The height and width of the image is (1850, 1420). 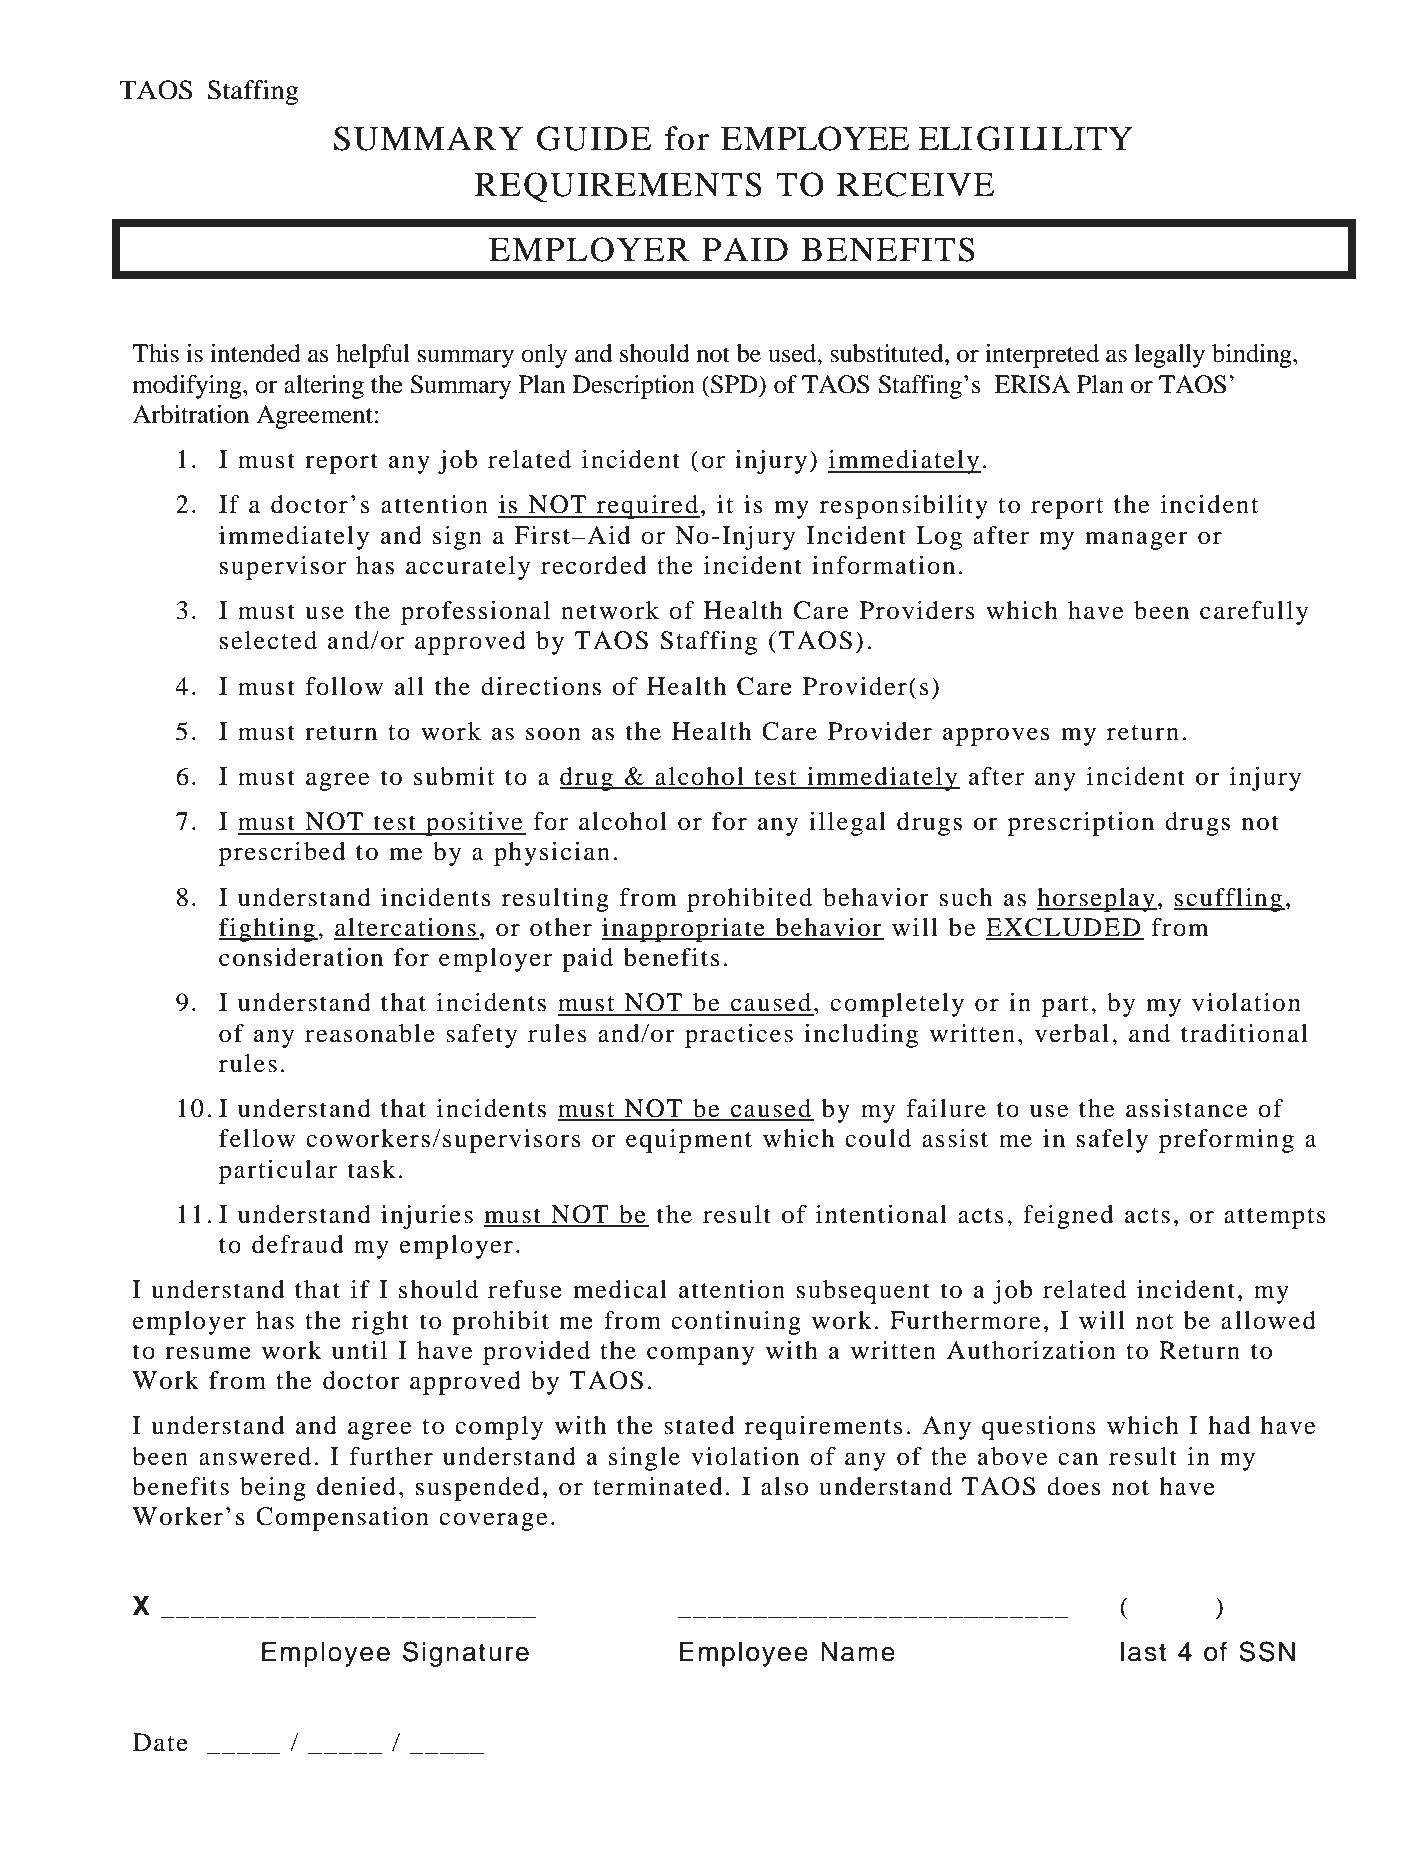 I want to click on RECEIVE, so click(x=915, y=184).
